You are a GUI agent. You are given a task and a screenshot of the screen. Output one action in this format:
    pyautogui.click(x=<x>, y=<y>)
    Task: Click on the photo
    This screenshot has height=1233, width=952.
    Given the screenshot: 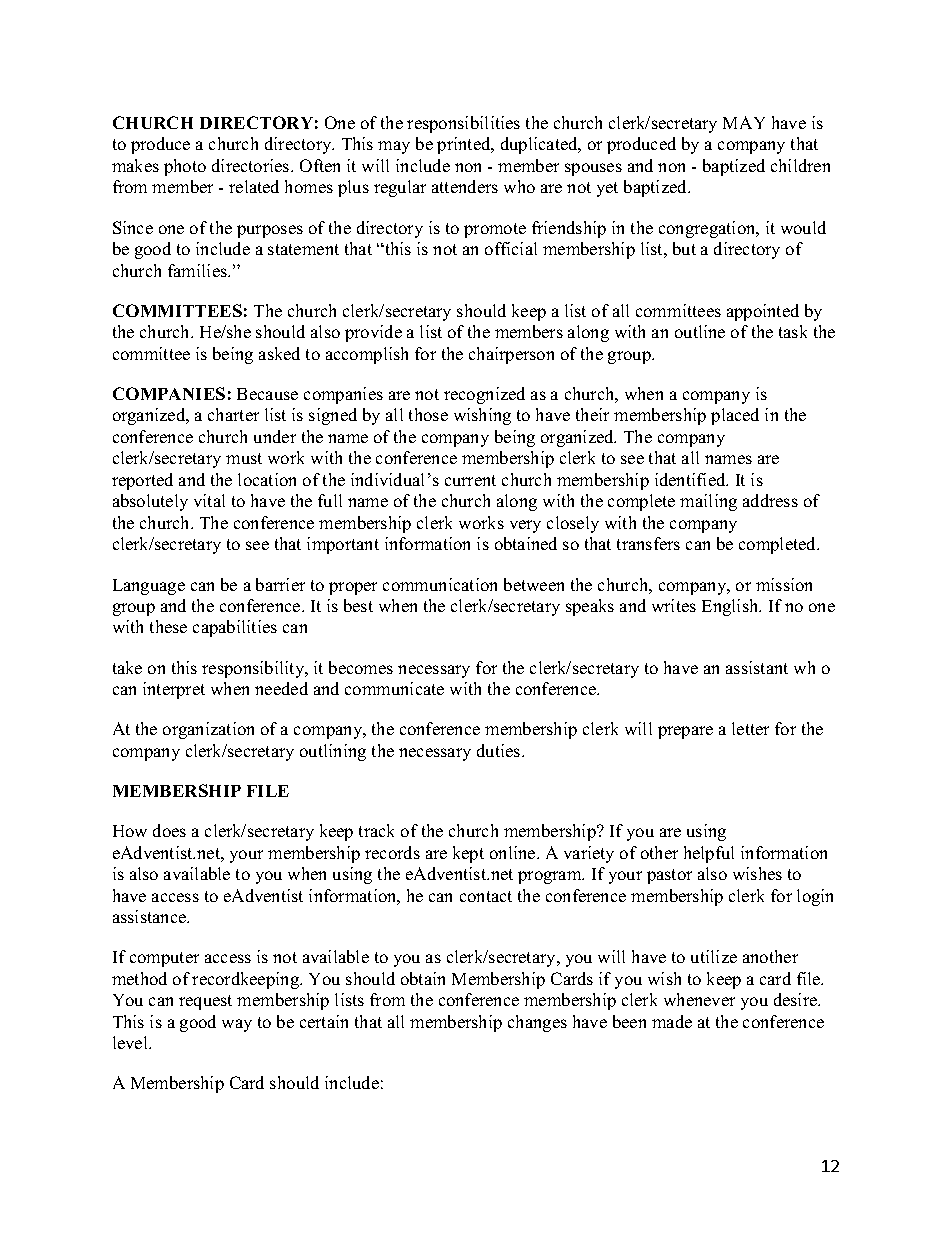 What is the action you would take?
    pyautogui.click(x=185, y=167)
